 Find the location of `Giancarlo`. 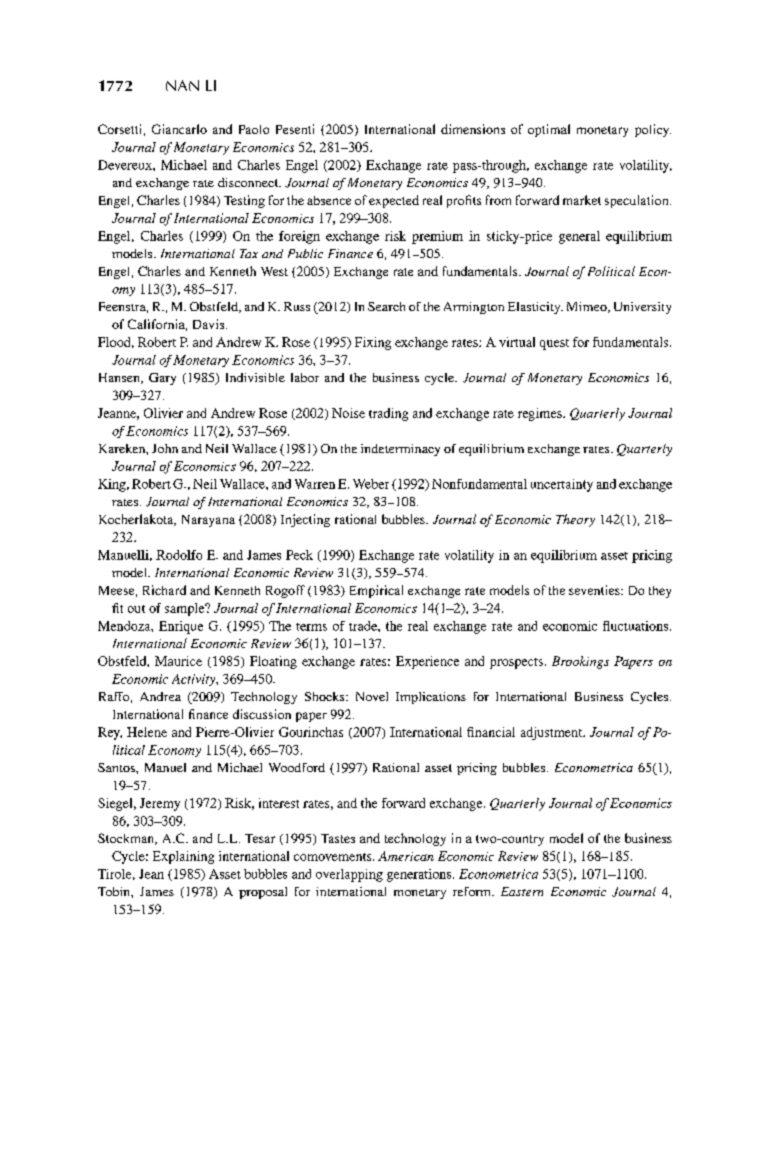

Giancarlo is located at coordinates (179, 129).
